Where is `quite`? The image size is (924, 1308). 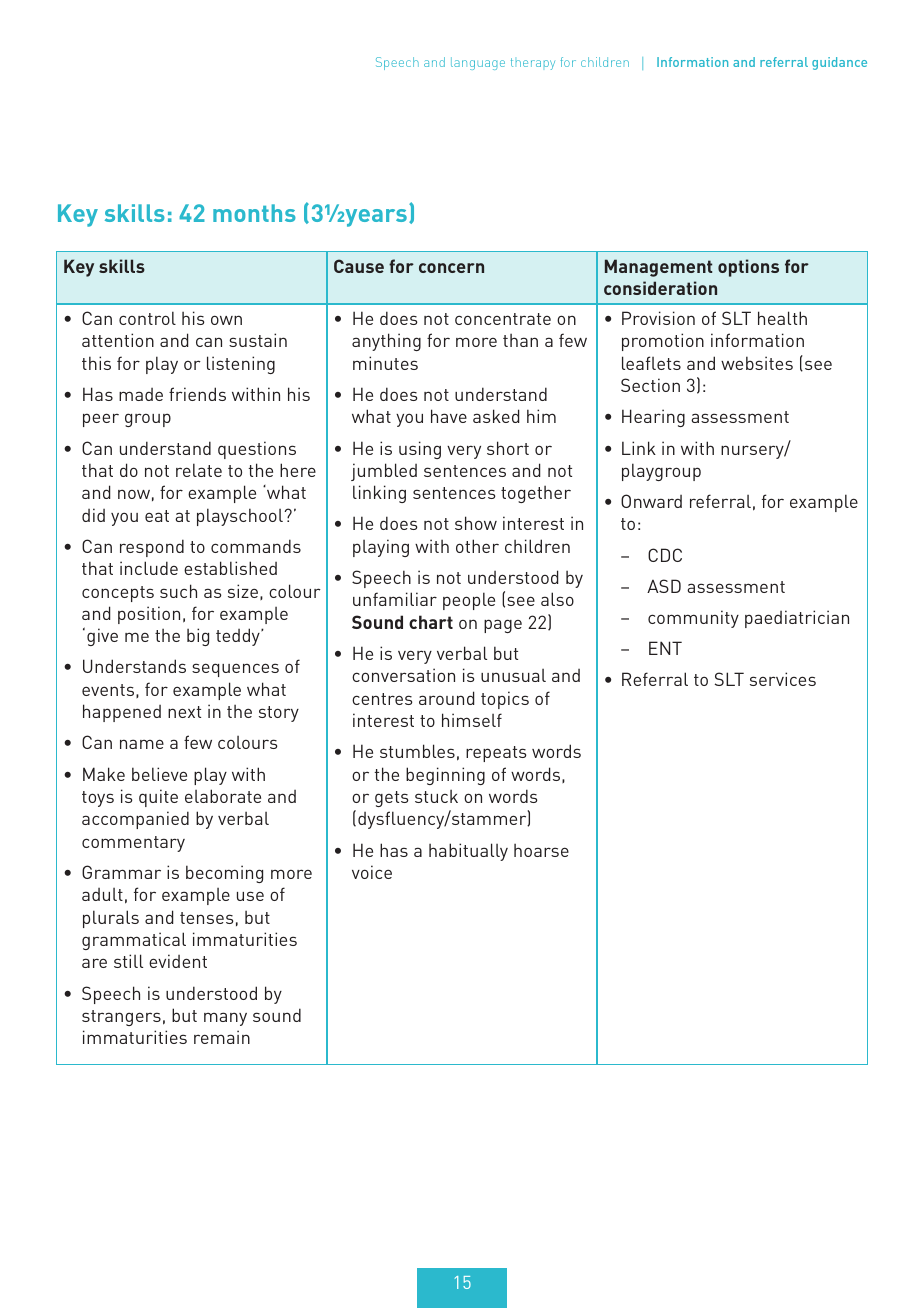 quite is located at coordinates (158, 798).
